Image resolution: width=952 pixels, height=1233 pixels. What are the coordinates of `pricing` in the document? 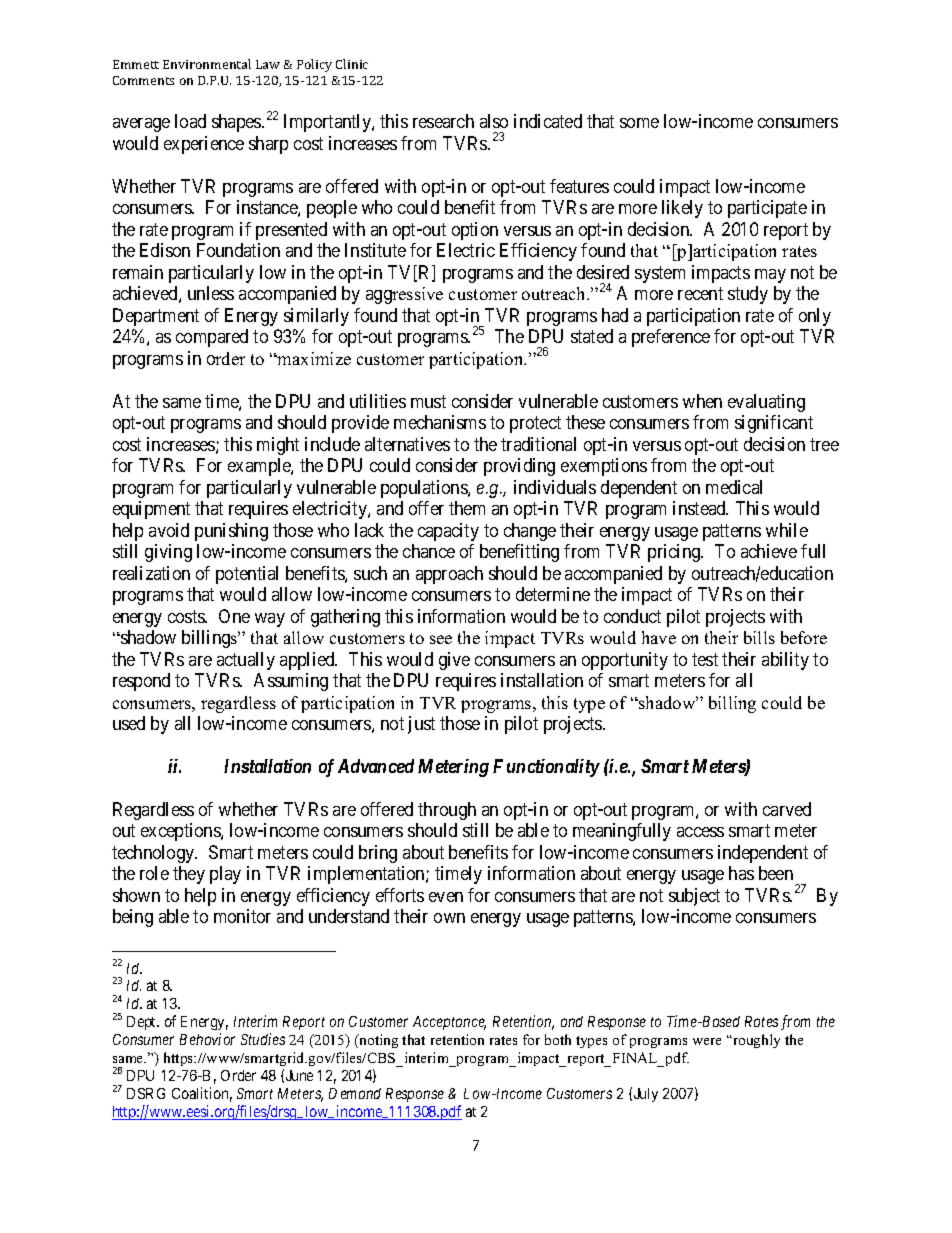 It's located at (675, 553).
